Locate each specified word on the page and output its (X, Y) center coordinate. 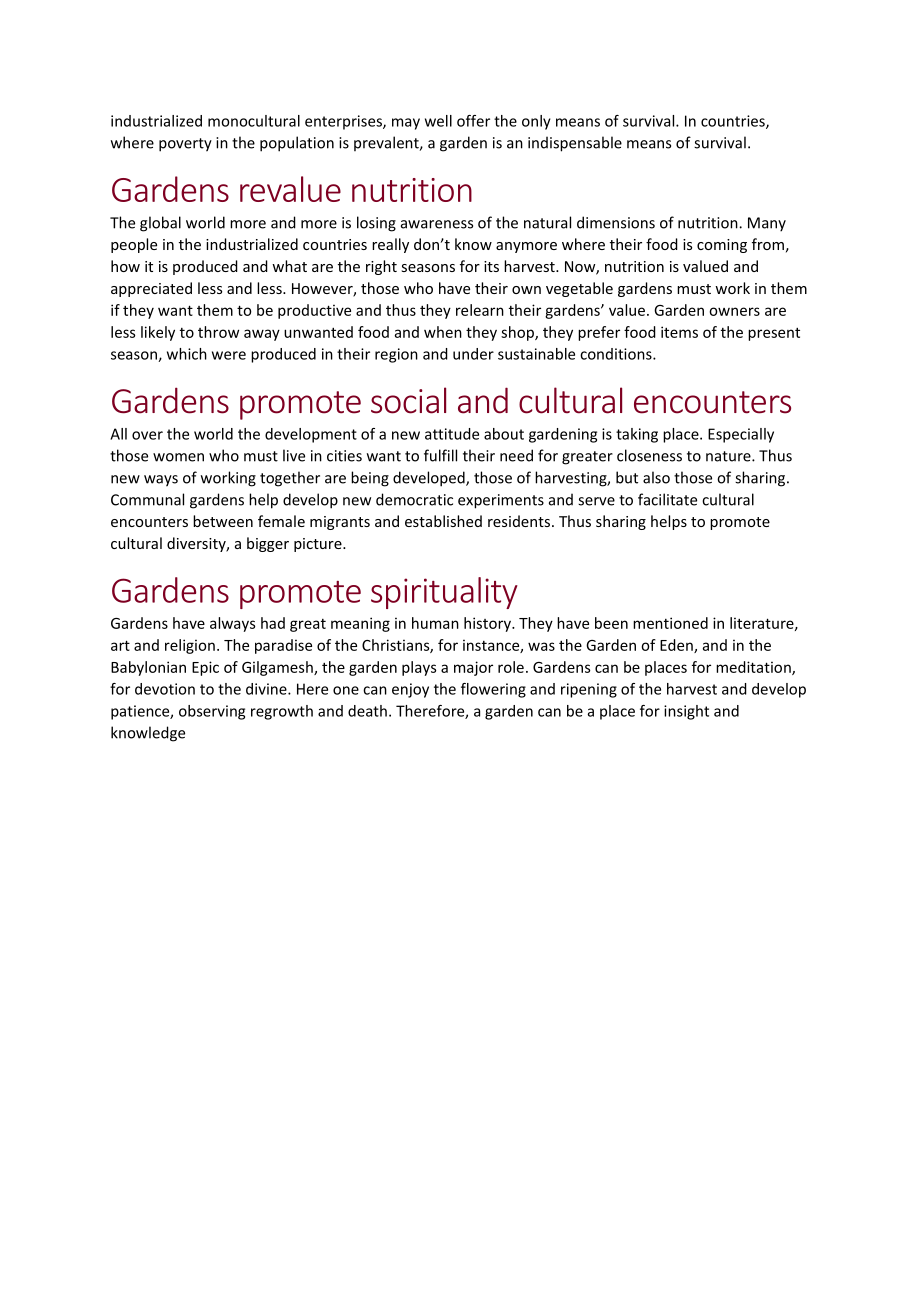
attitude (452, 434)
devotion (165, 689)
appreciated (151, 289)
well (438, 121)
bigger (268, 544)
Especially (741, 435)
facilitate (667, 499)
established (443, 521)
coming (722, 246)
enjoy (410, 690)
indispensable (575, 144)
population (297, 144)
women (178, 457)
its (491, 266)
